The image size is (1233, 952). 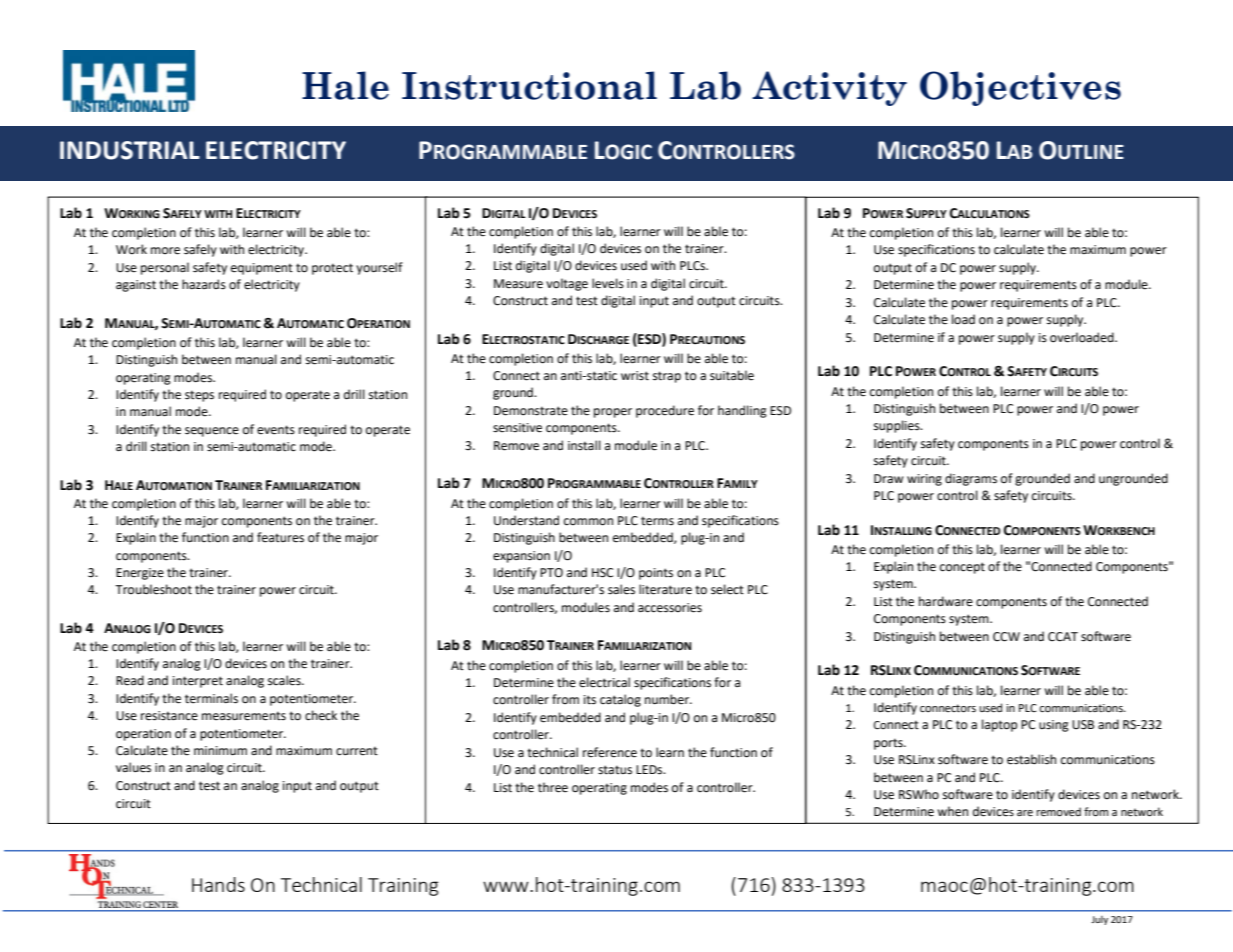 What do you see at coordinates (588, 522) in the document?
I see `common` at bounding box center [588, 522].
